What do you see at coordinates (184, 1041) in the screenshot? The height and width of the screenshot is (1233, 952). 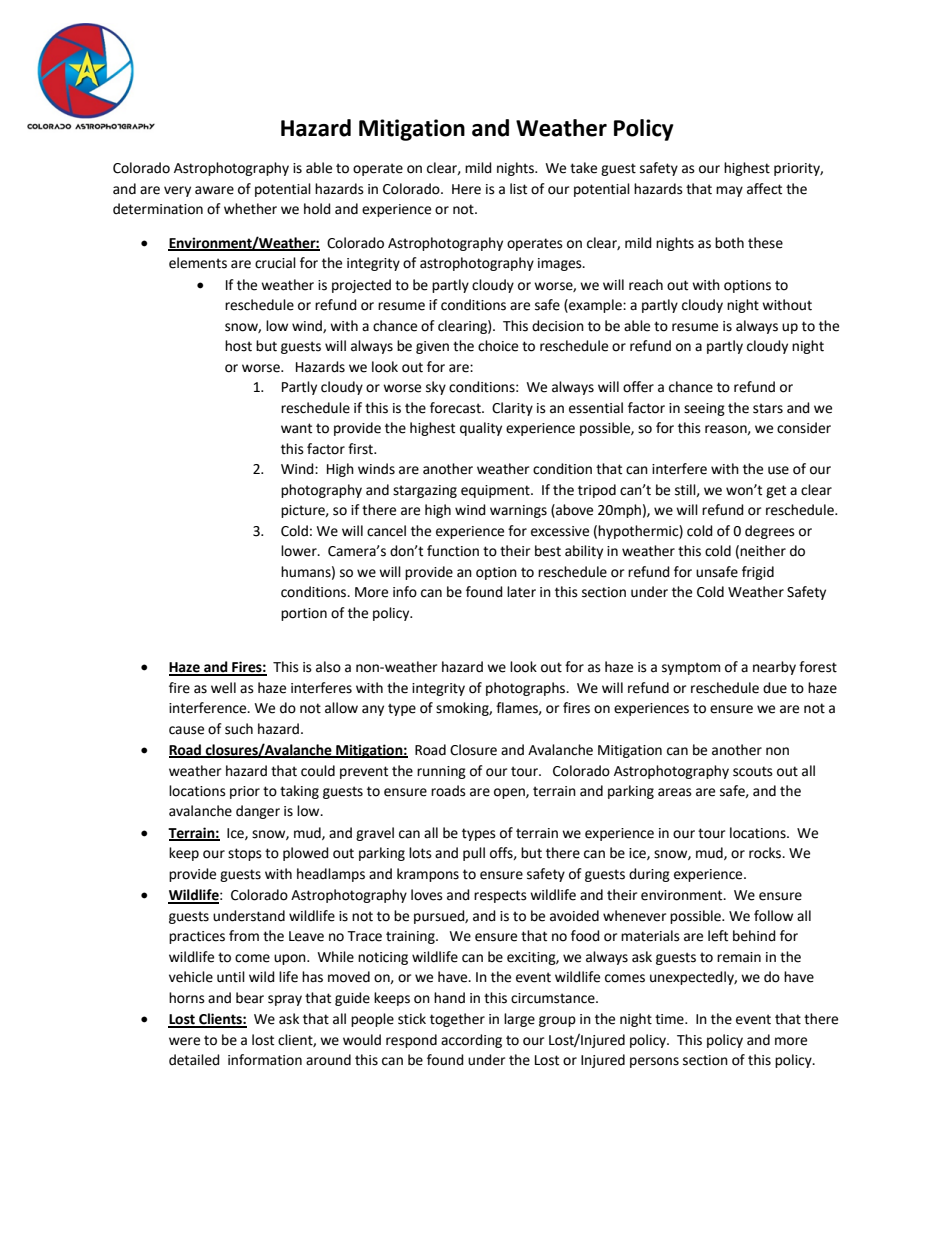 I see `were` at bounding box center [184, 1041].
